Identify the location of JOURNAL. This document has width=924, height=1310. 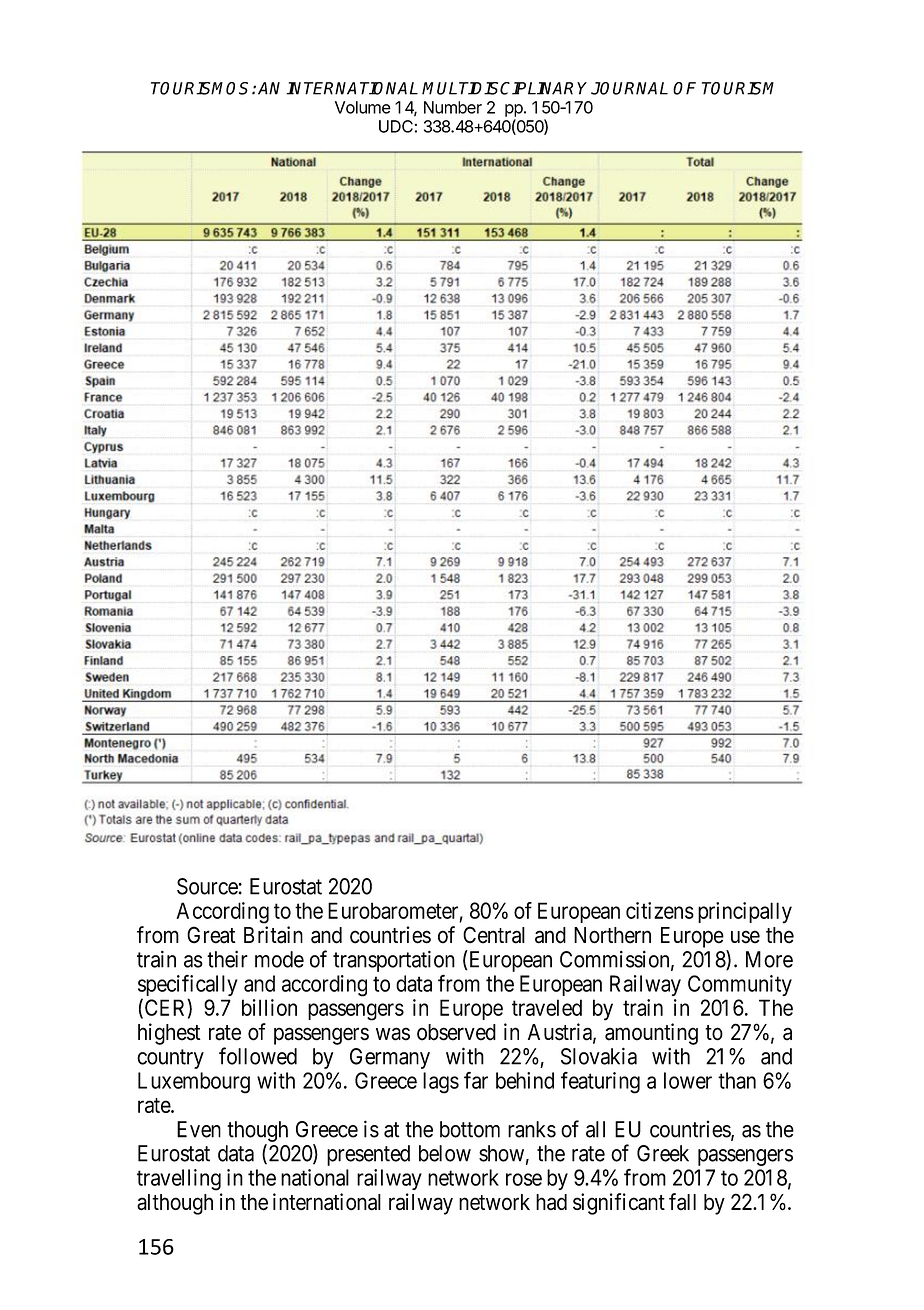
(629, 88).
